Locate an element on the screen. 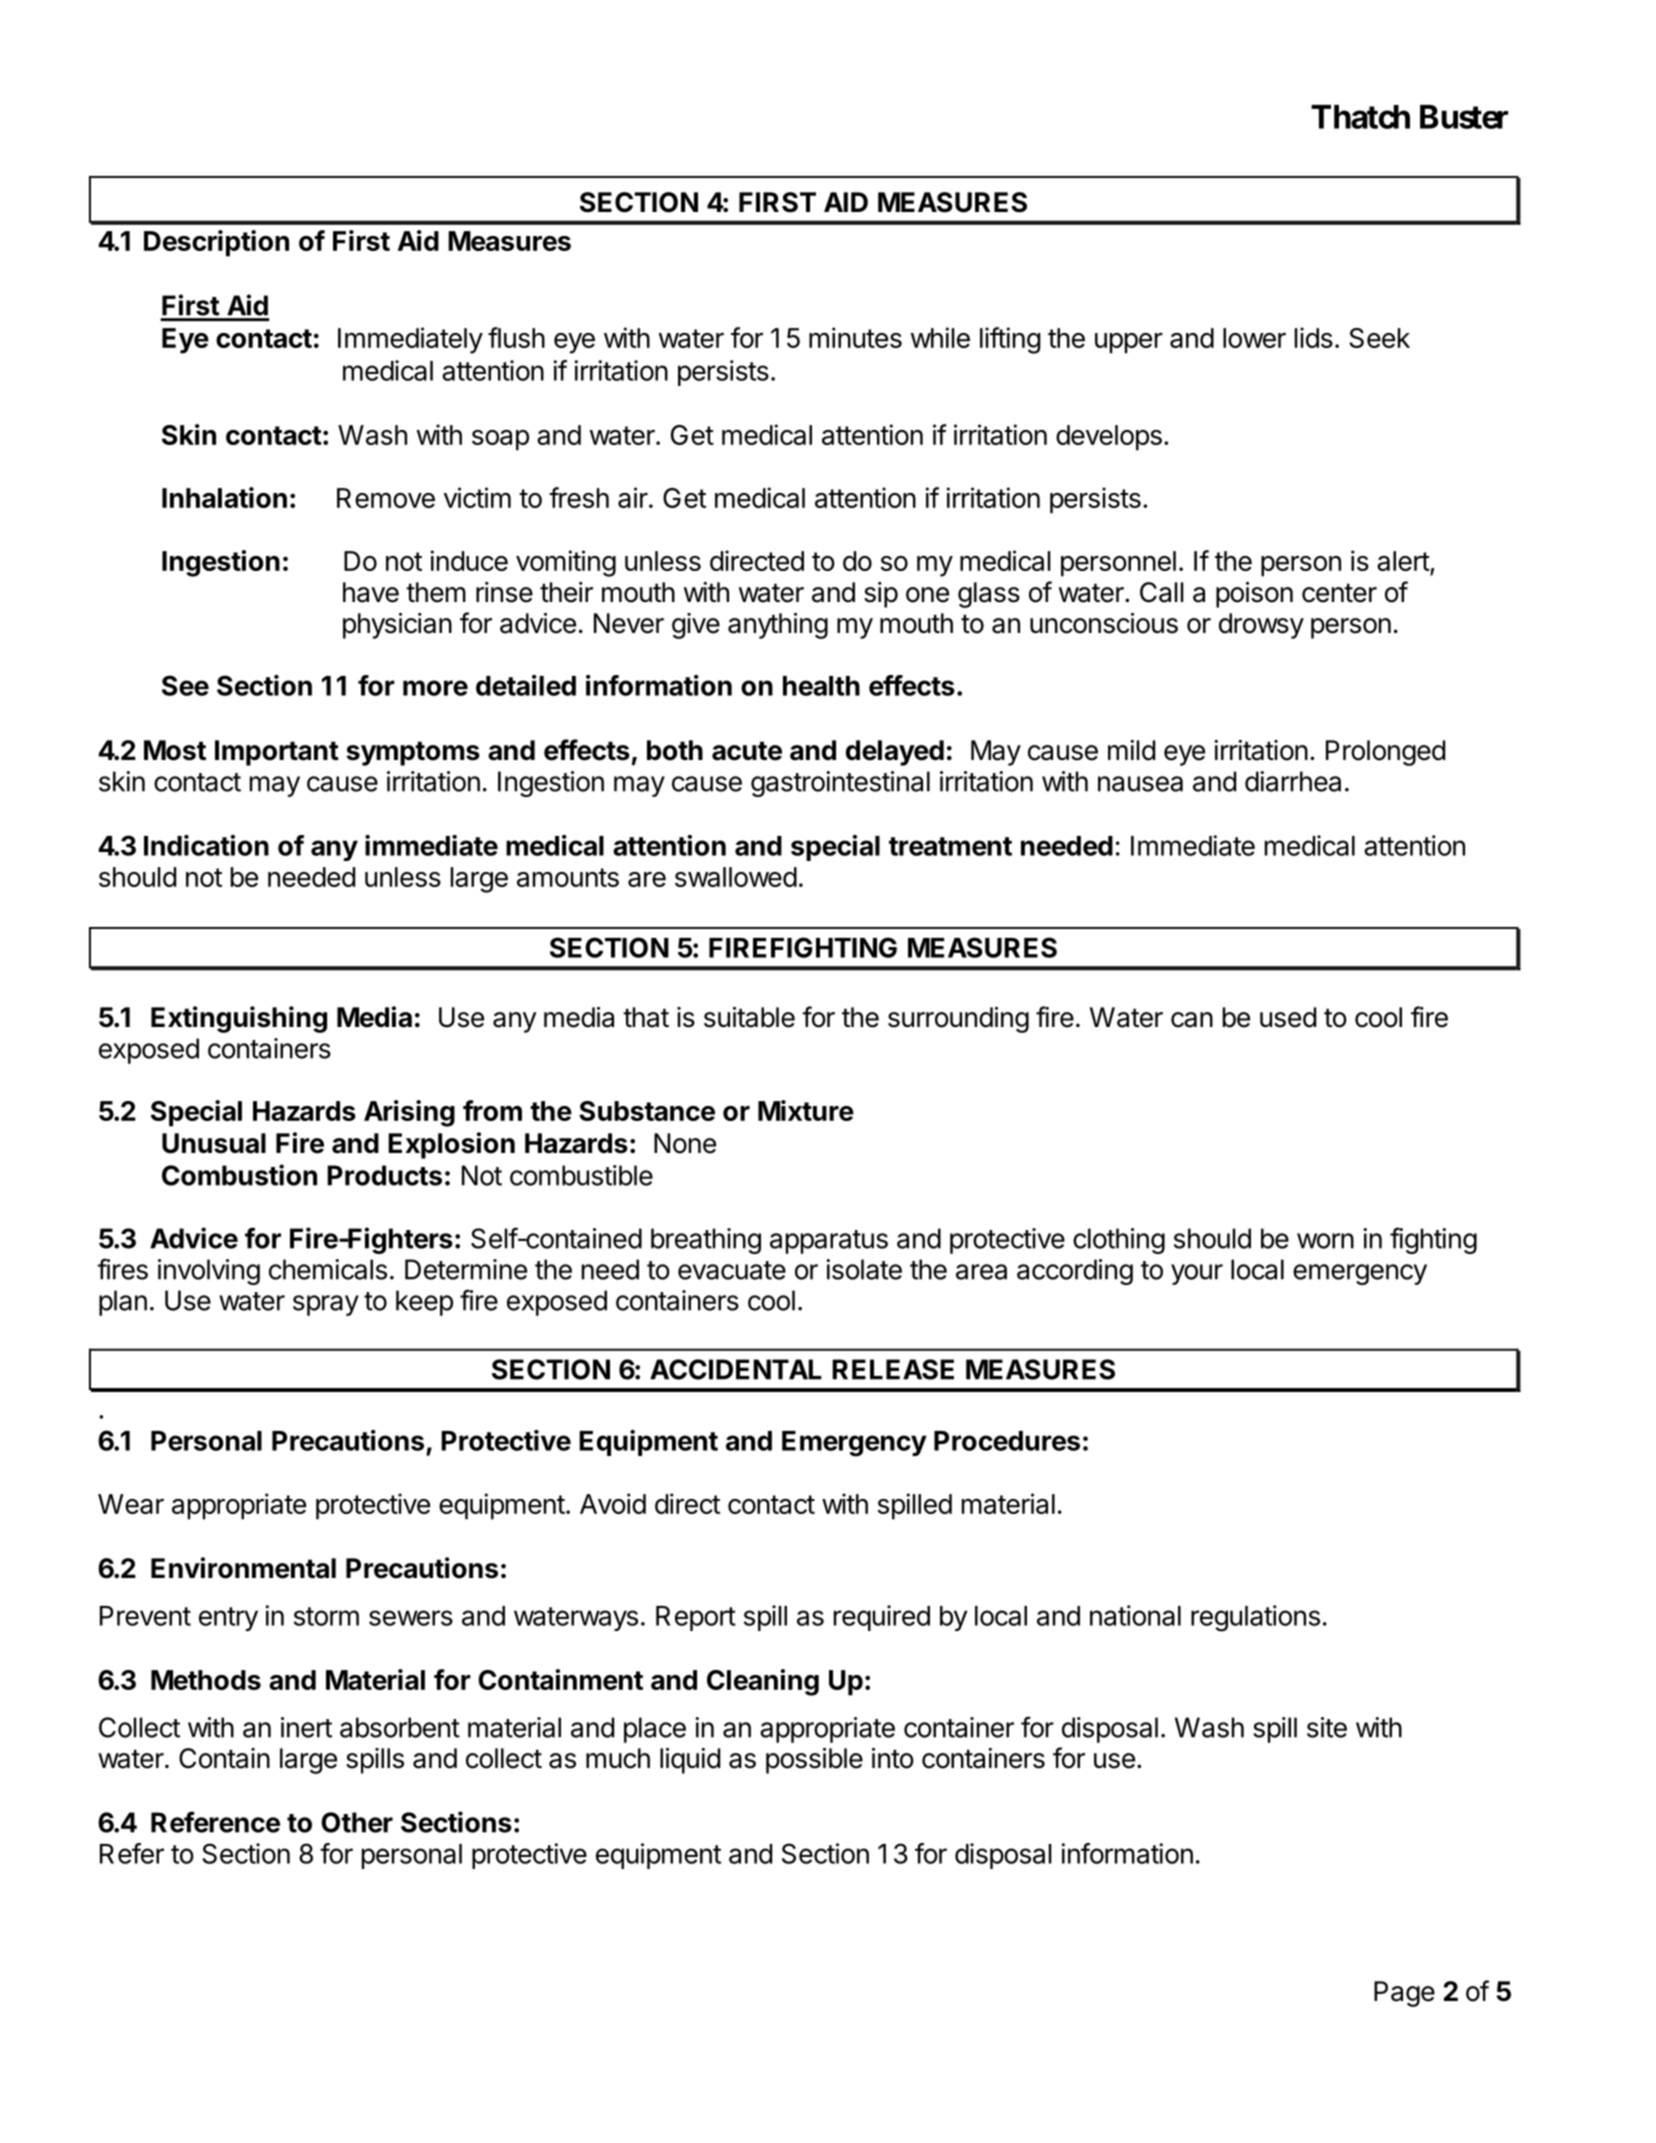 Image resolution: width=1656 pixels, height=2143 pixels. your is located at coordinates (1197, 1274).
